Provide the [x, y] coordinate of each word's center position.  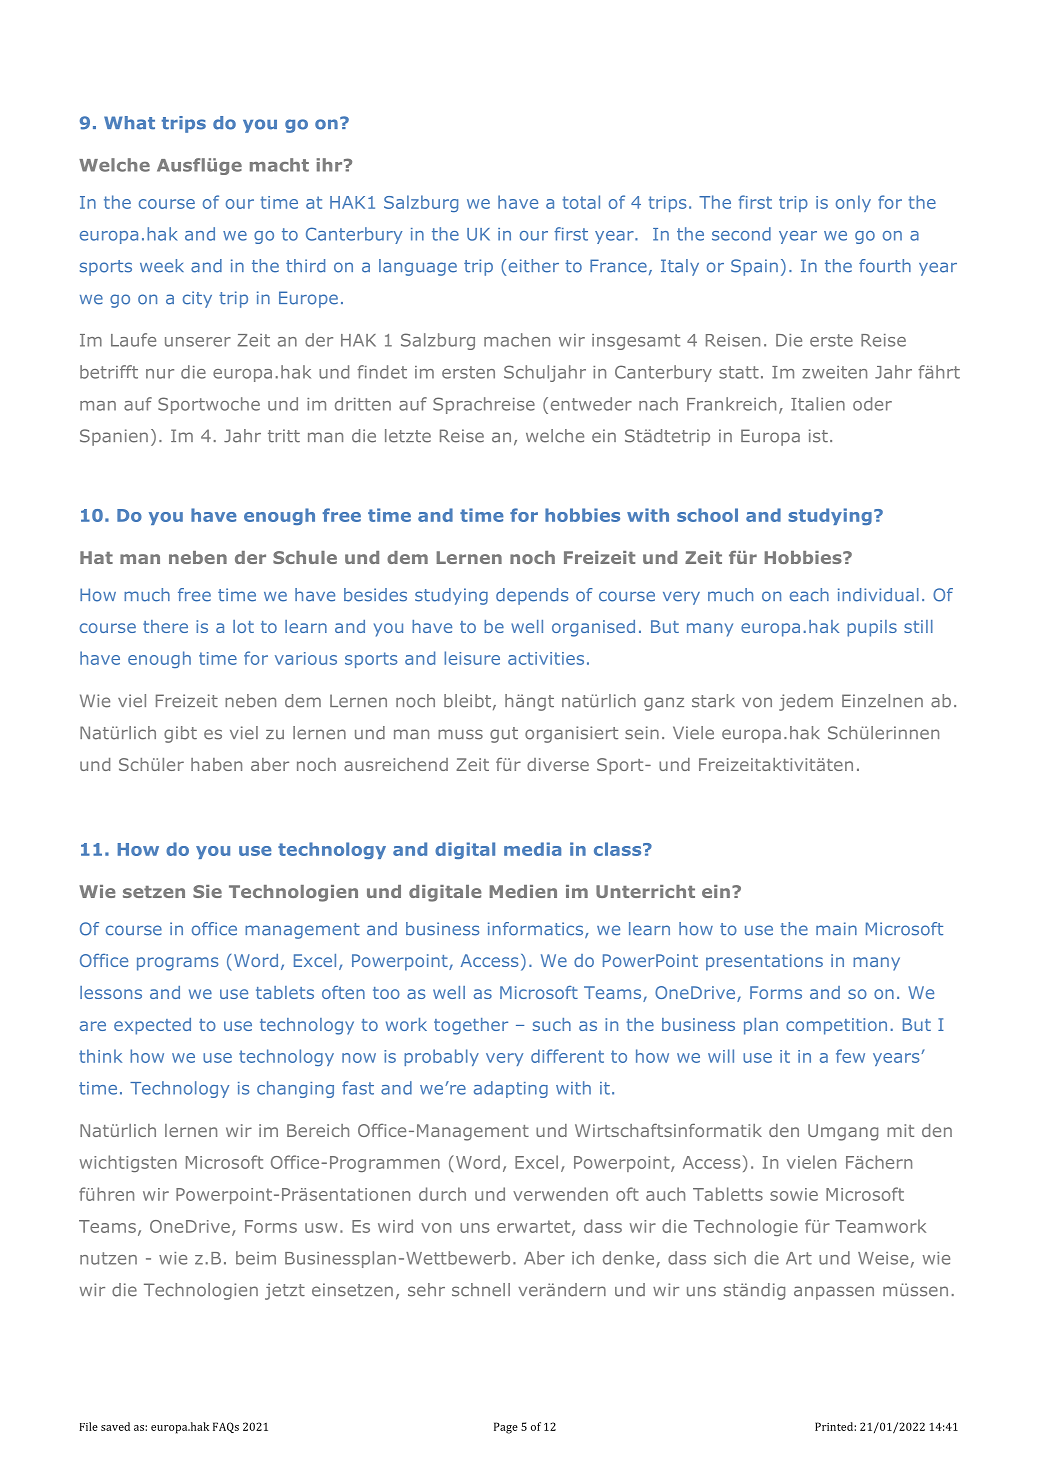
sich [730, 1258]
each [809, 595]
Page [506, 1428]
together [471, 1026]
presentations [764, 962]
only [853, 203]
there [165, 626]
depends [532, 596]
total [581, 202]
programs [177, 964]
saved [115, 1426]
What [129, 123]
